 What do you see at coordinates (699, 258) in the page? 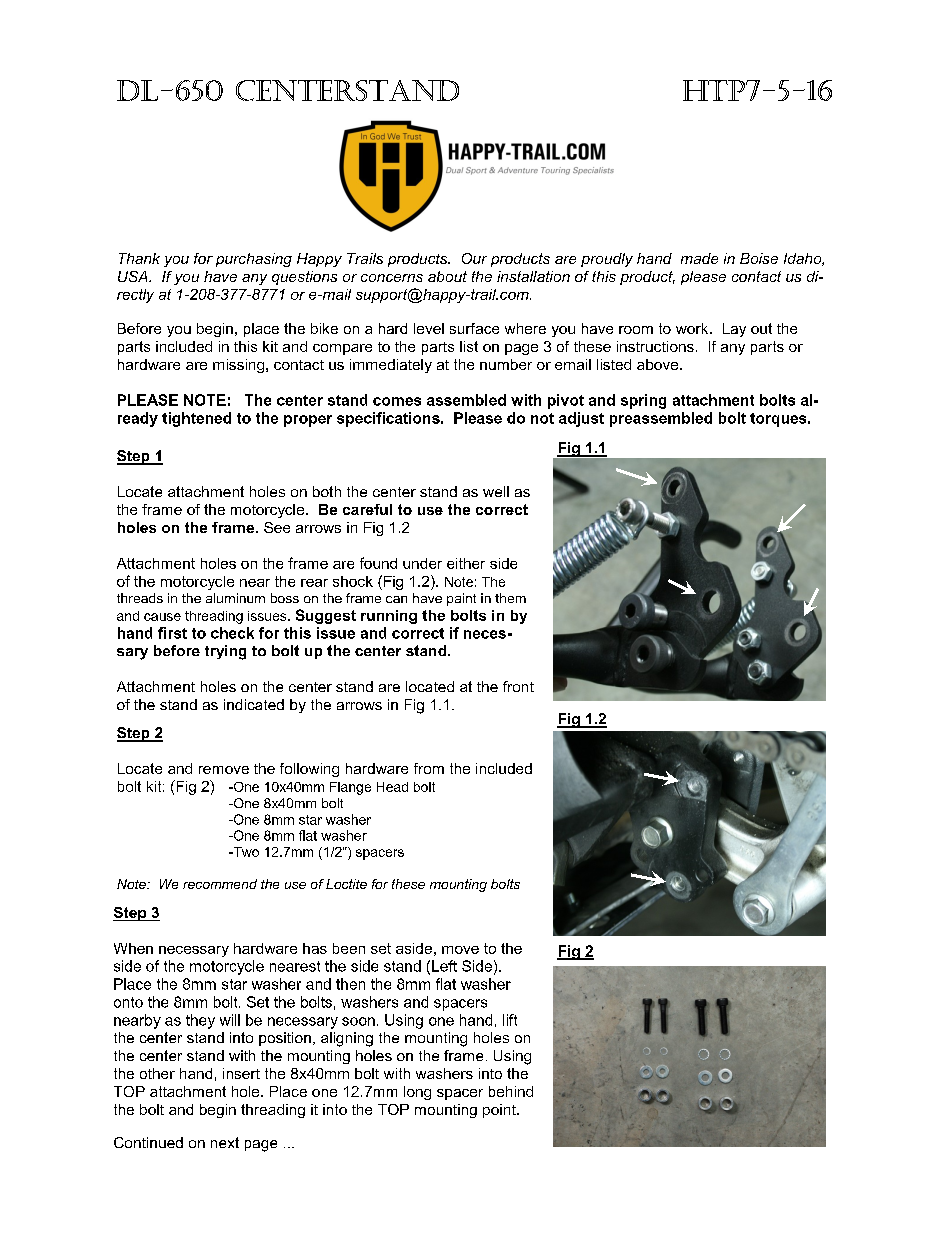
I see `made` at bounding box center [699, 258].
